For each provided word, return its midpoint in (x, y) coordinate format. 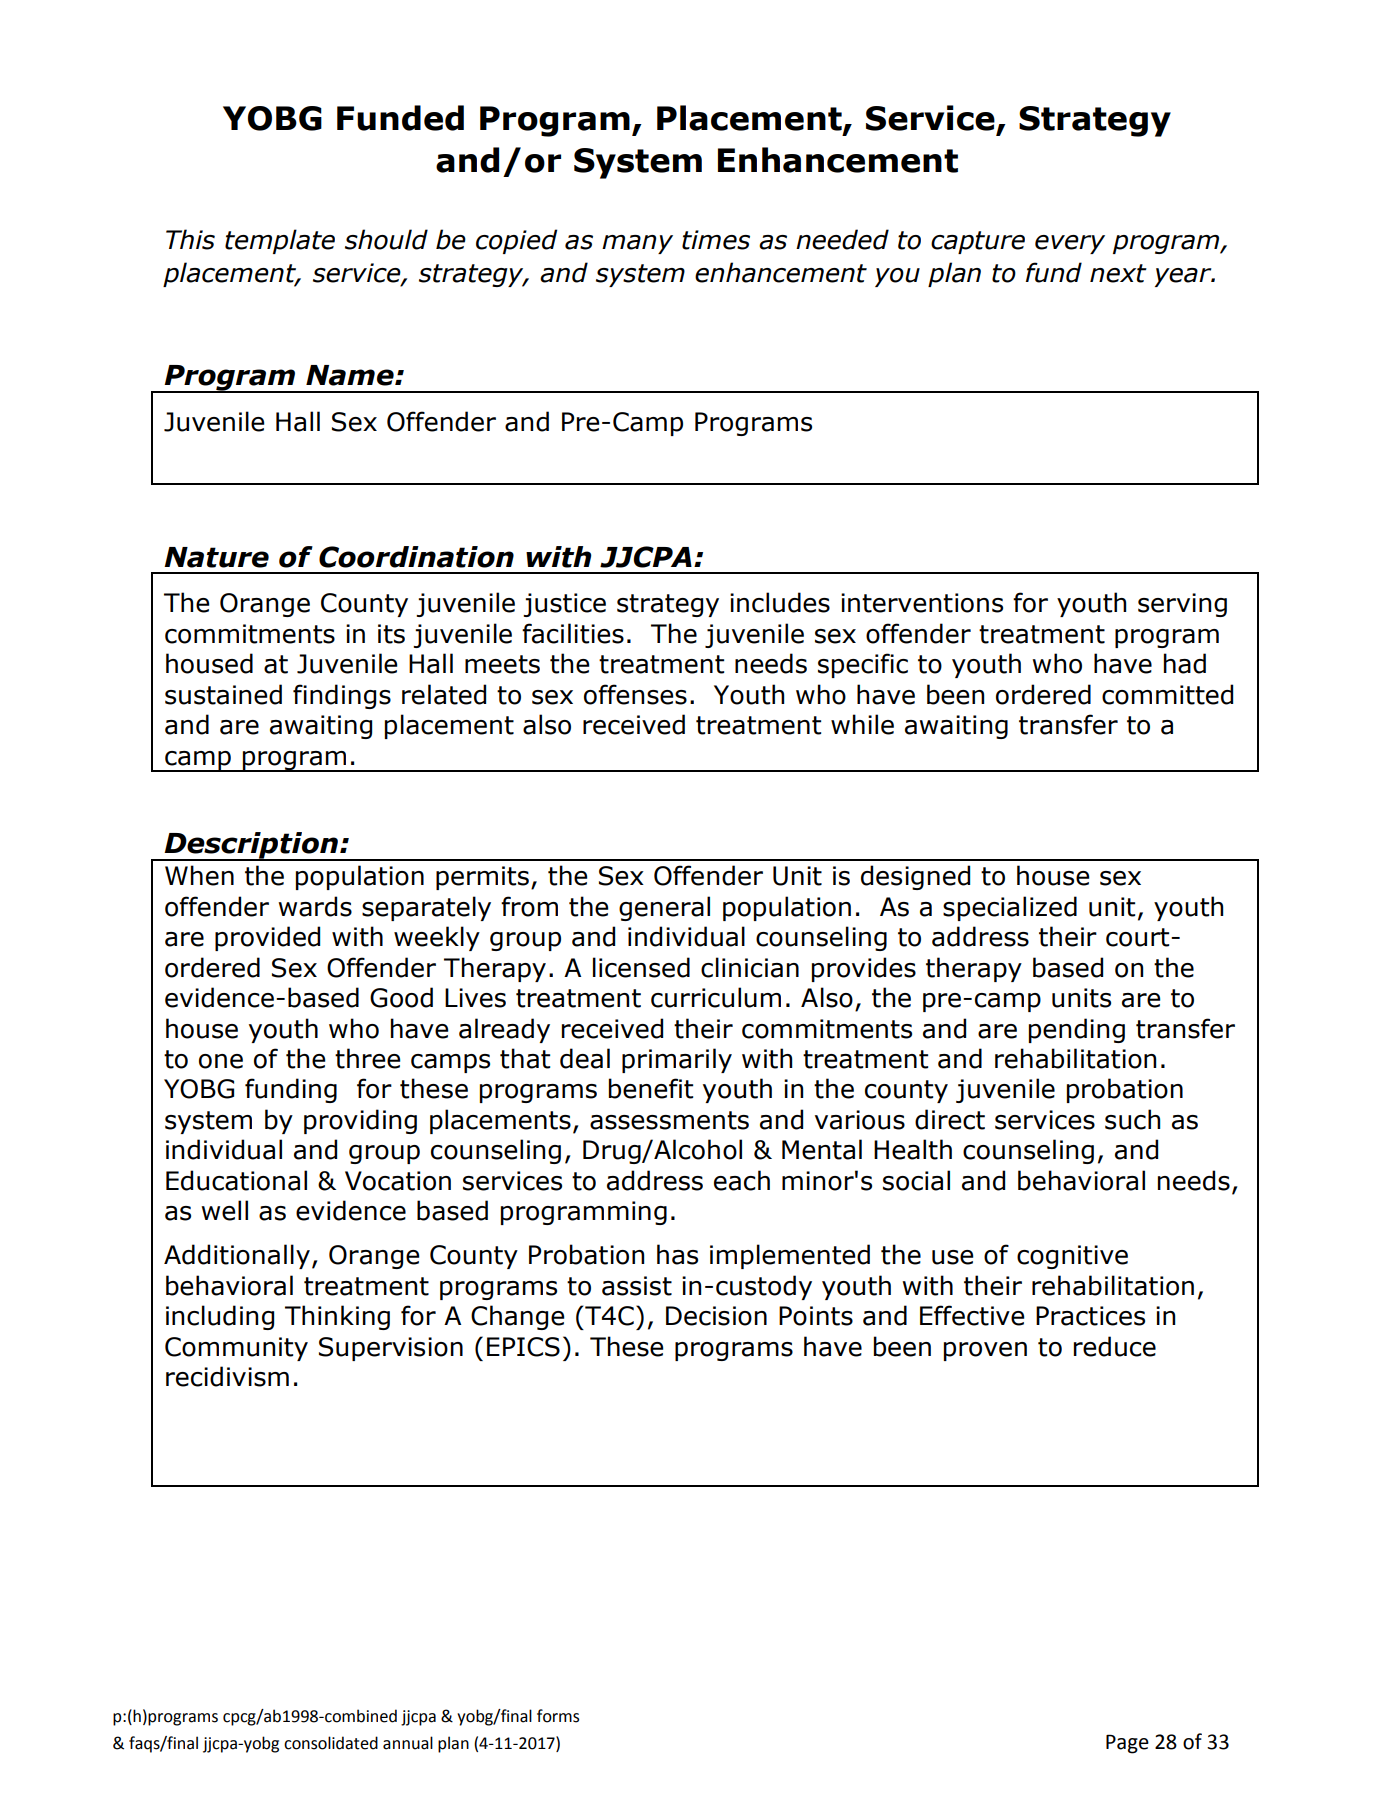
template (280, 241)
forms (558, 1716)
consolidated (331, 1743)
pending (1077, 1030)
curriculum (716, 997)
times (716, 240)
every (1070, 244)
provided (267, 938)
